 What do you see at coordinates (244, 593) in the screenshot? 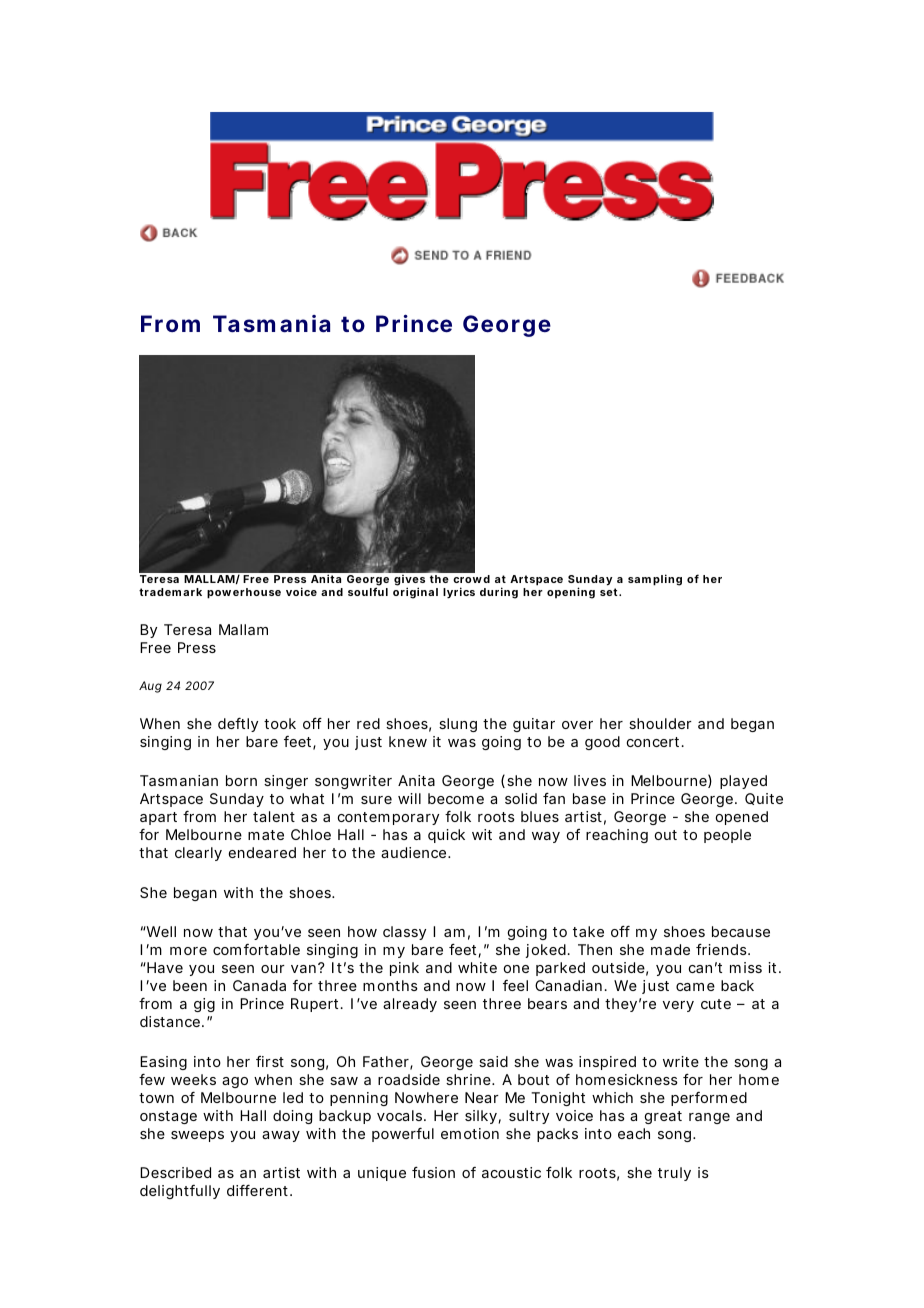
I see `powerhouse` at bounding box center [244, 593].
